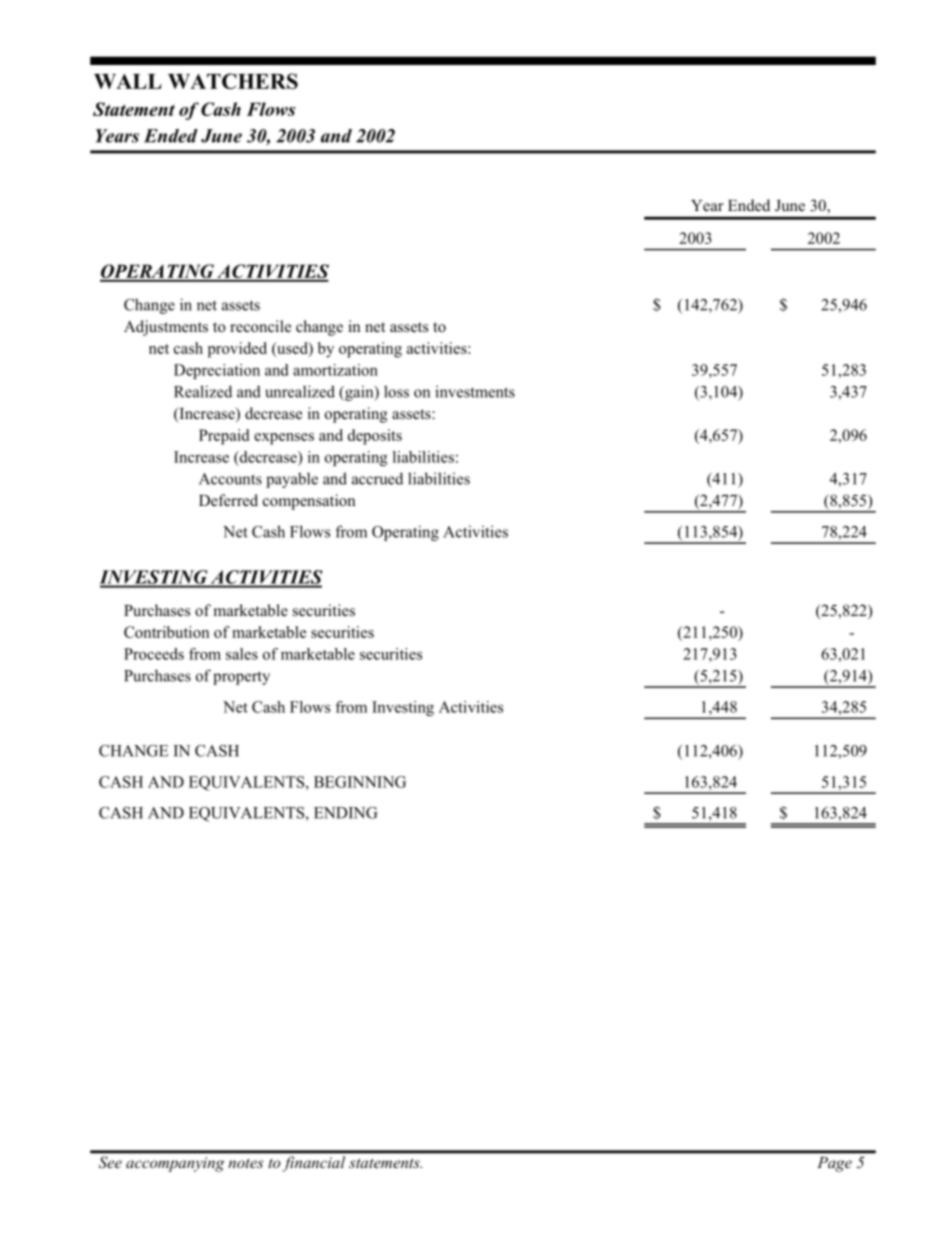  What do you see at coordinates (377, 478) in the screenshot?
I see `accrued` at bounding box center [377, 478].
